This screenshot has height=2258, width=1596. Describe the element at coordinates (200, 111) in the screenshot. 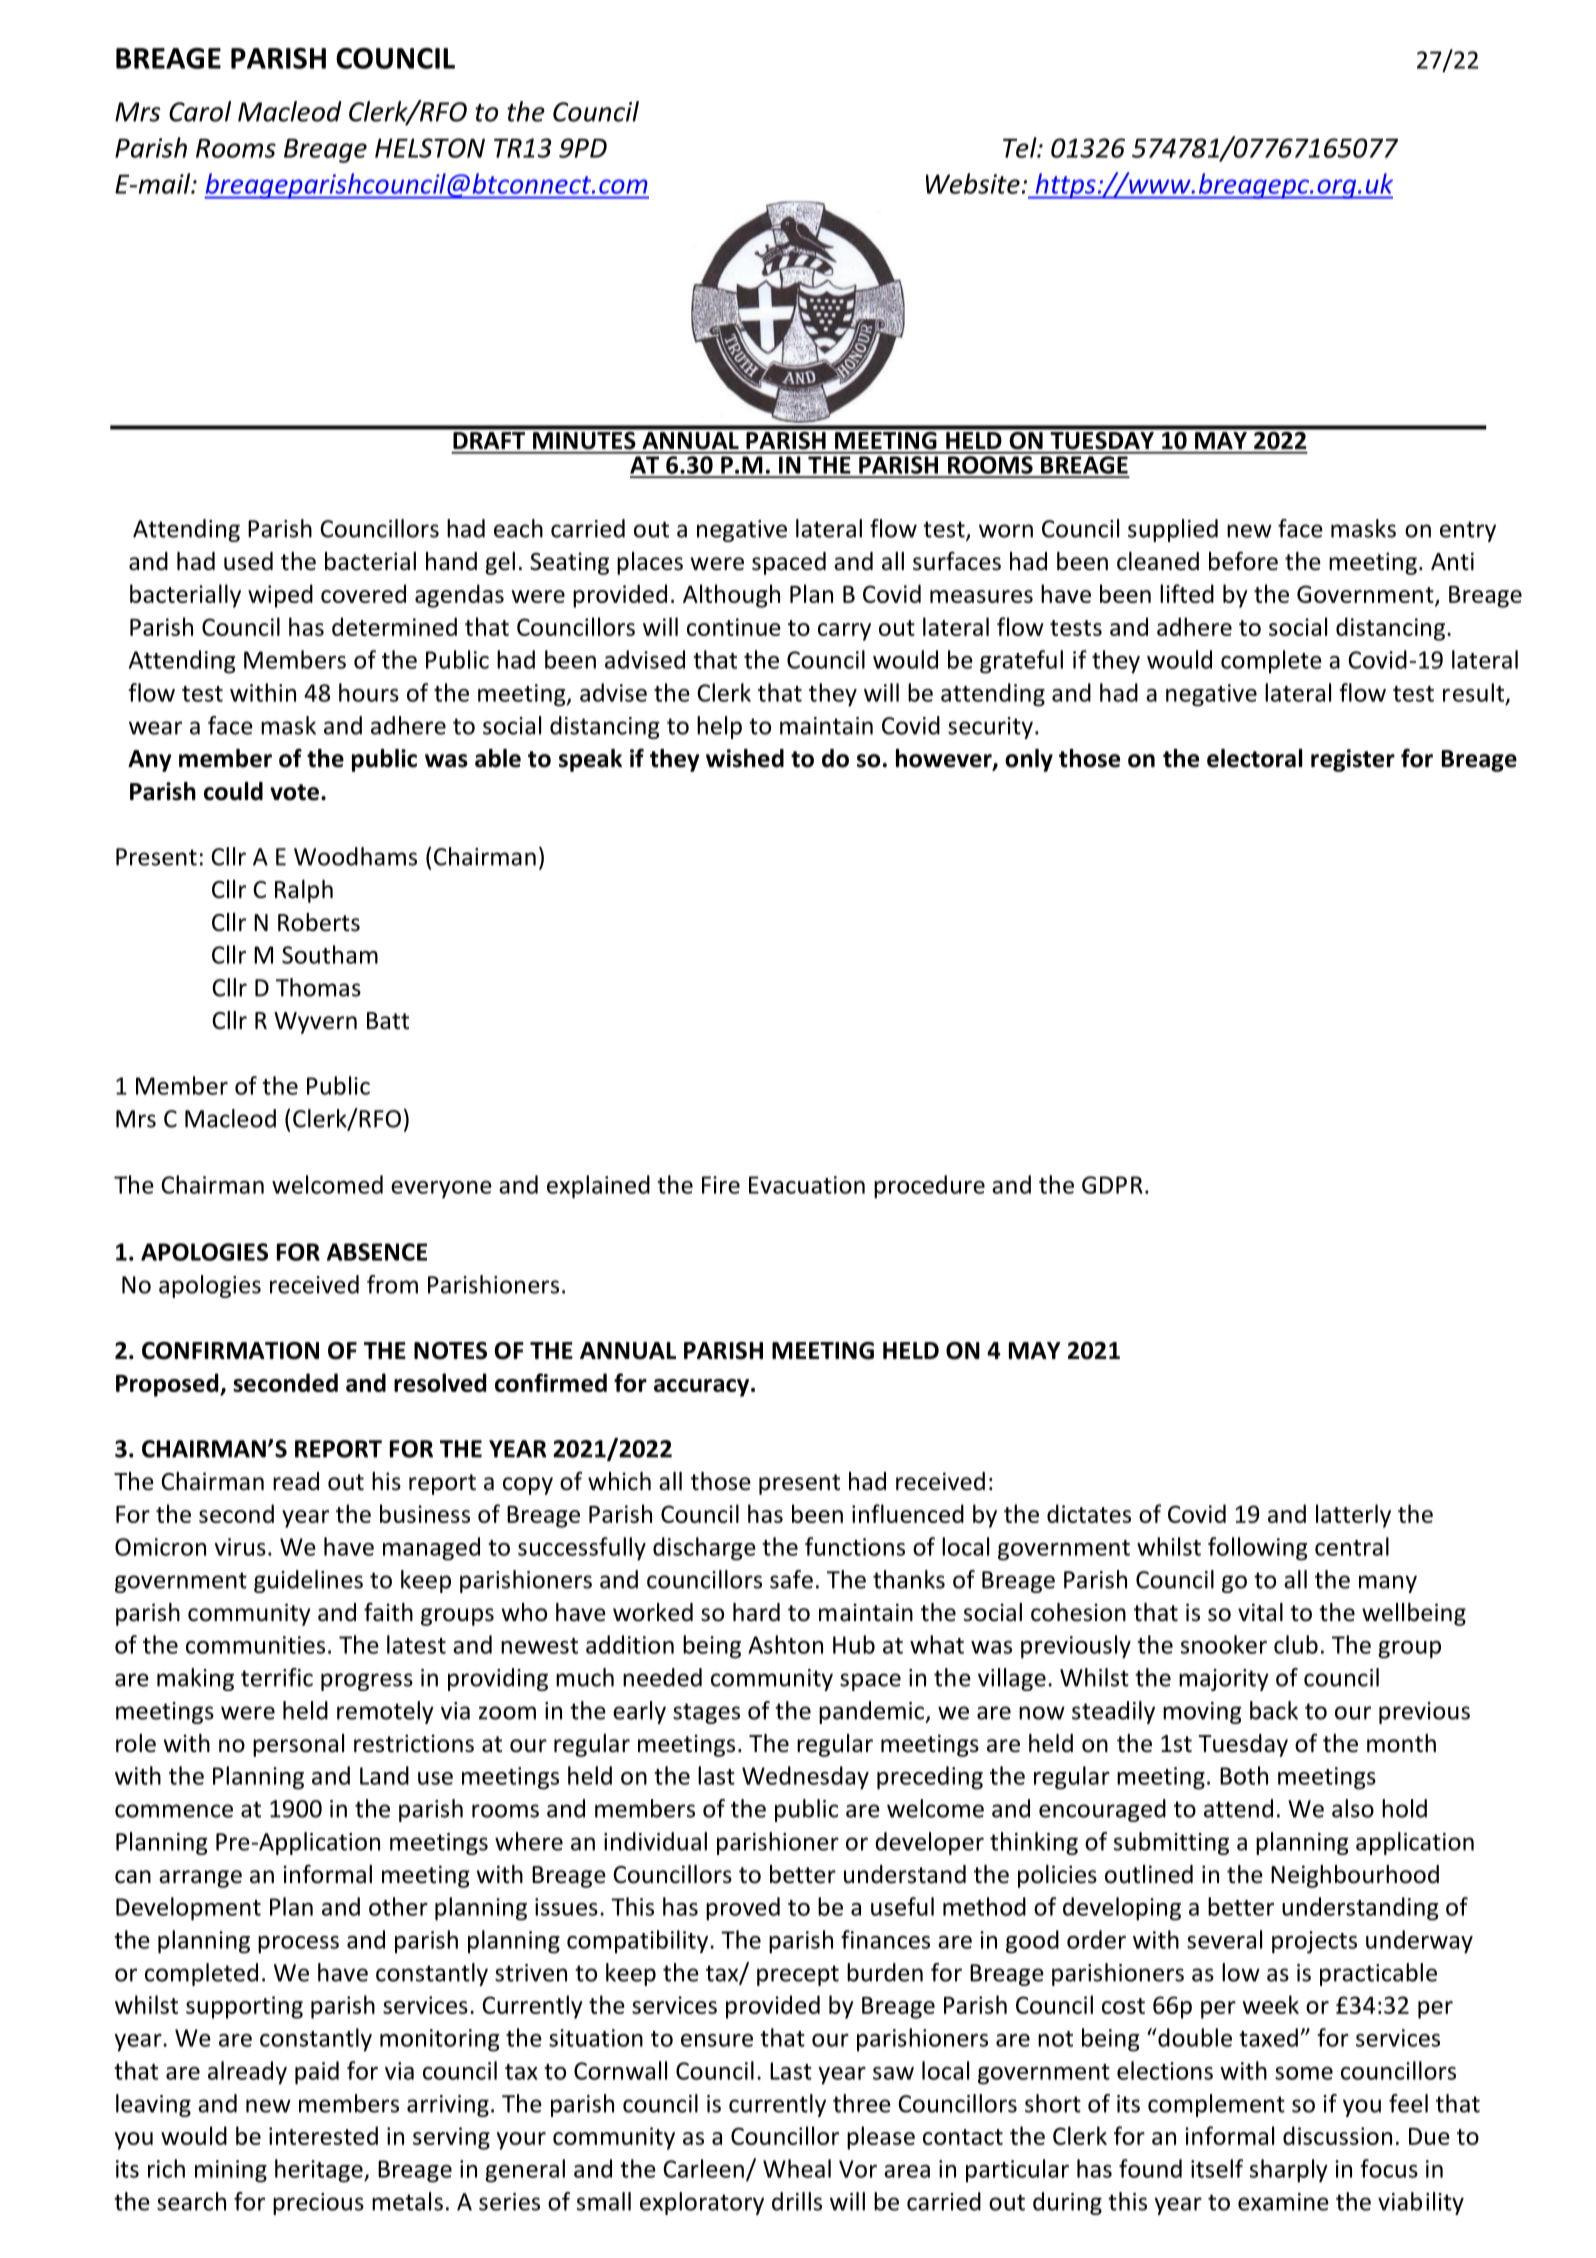

I see `Carol` at that location.
